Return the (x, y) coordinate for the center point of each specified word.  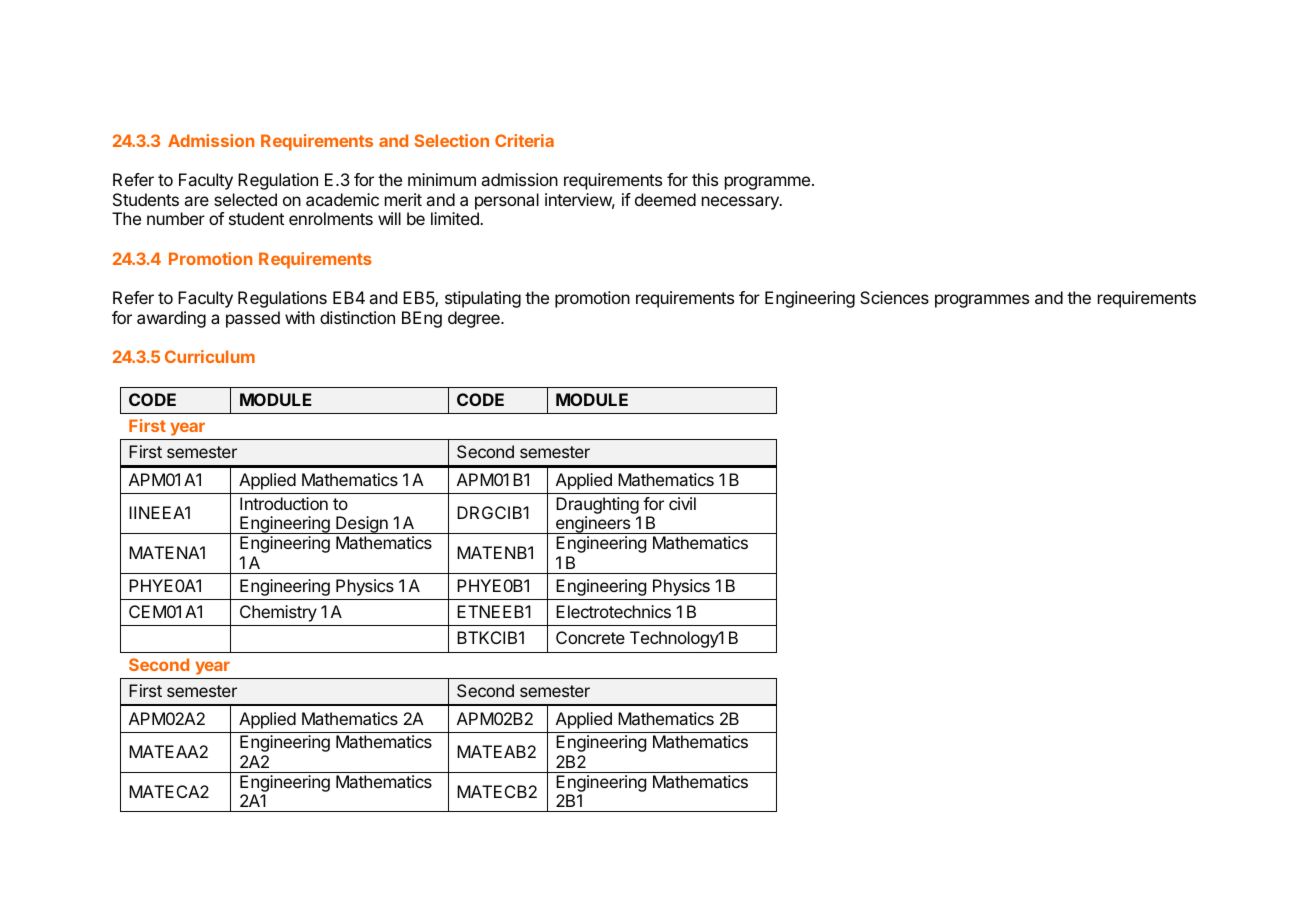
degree (475, 319)
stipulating (483, 299)
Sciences (894, 297)
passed (253, 319)
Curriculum (210, 356)
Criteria (524, 140)
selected (245, 199)
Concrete (590, 637)
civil (682, 503)
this (705, 179)
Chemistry (278, 613)
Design (362, 525)
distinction (357, 317)
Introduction (284, 503)
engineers (593, 525)
